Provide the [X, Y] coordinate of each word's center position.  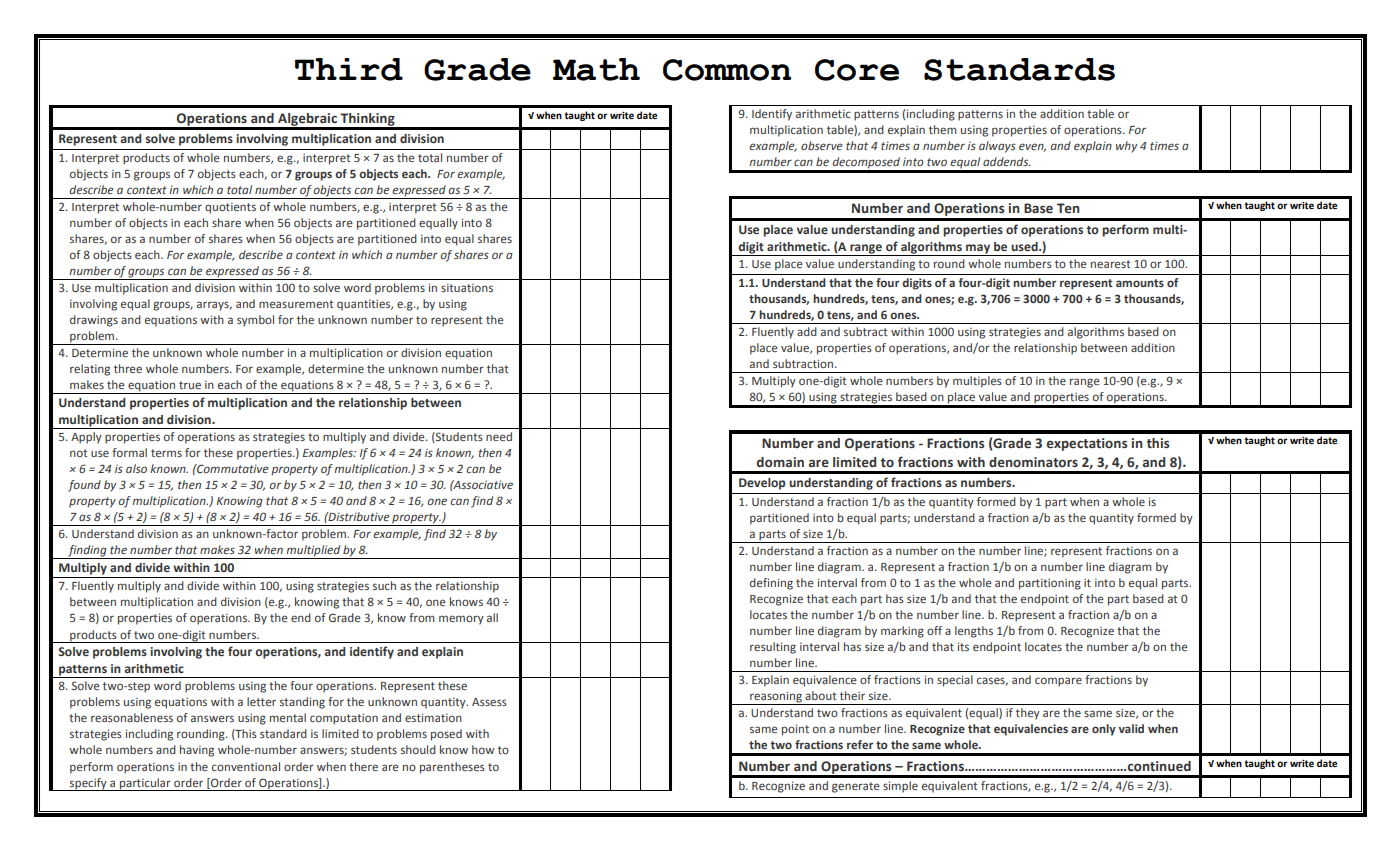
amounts [1140, 283]
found [84, 486]
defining [771, 584]
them [942, 129]
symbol [255, 321]
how [483, 749]
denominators [1033, 462]
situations [467, 288]
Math [596, 69]
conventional [246, 766]
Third [349, 69]
